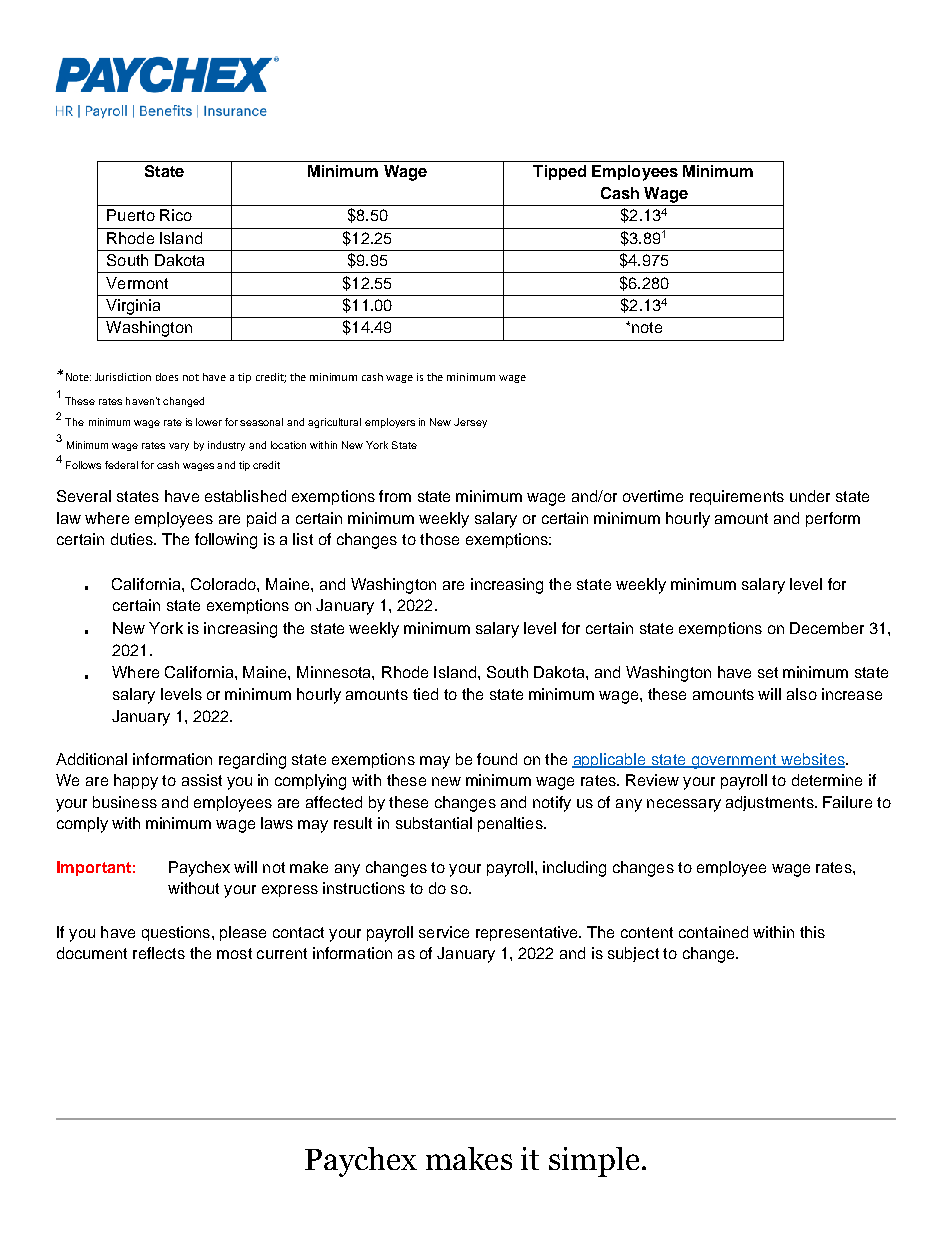 Image resolution: width=952 pixels, height=1233 pixels. I want to click on Colorado, so click(224, 584).
